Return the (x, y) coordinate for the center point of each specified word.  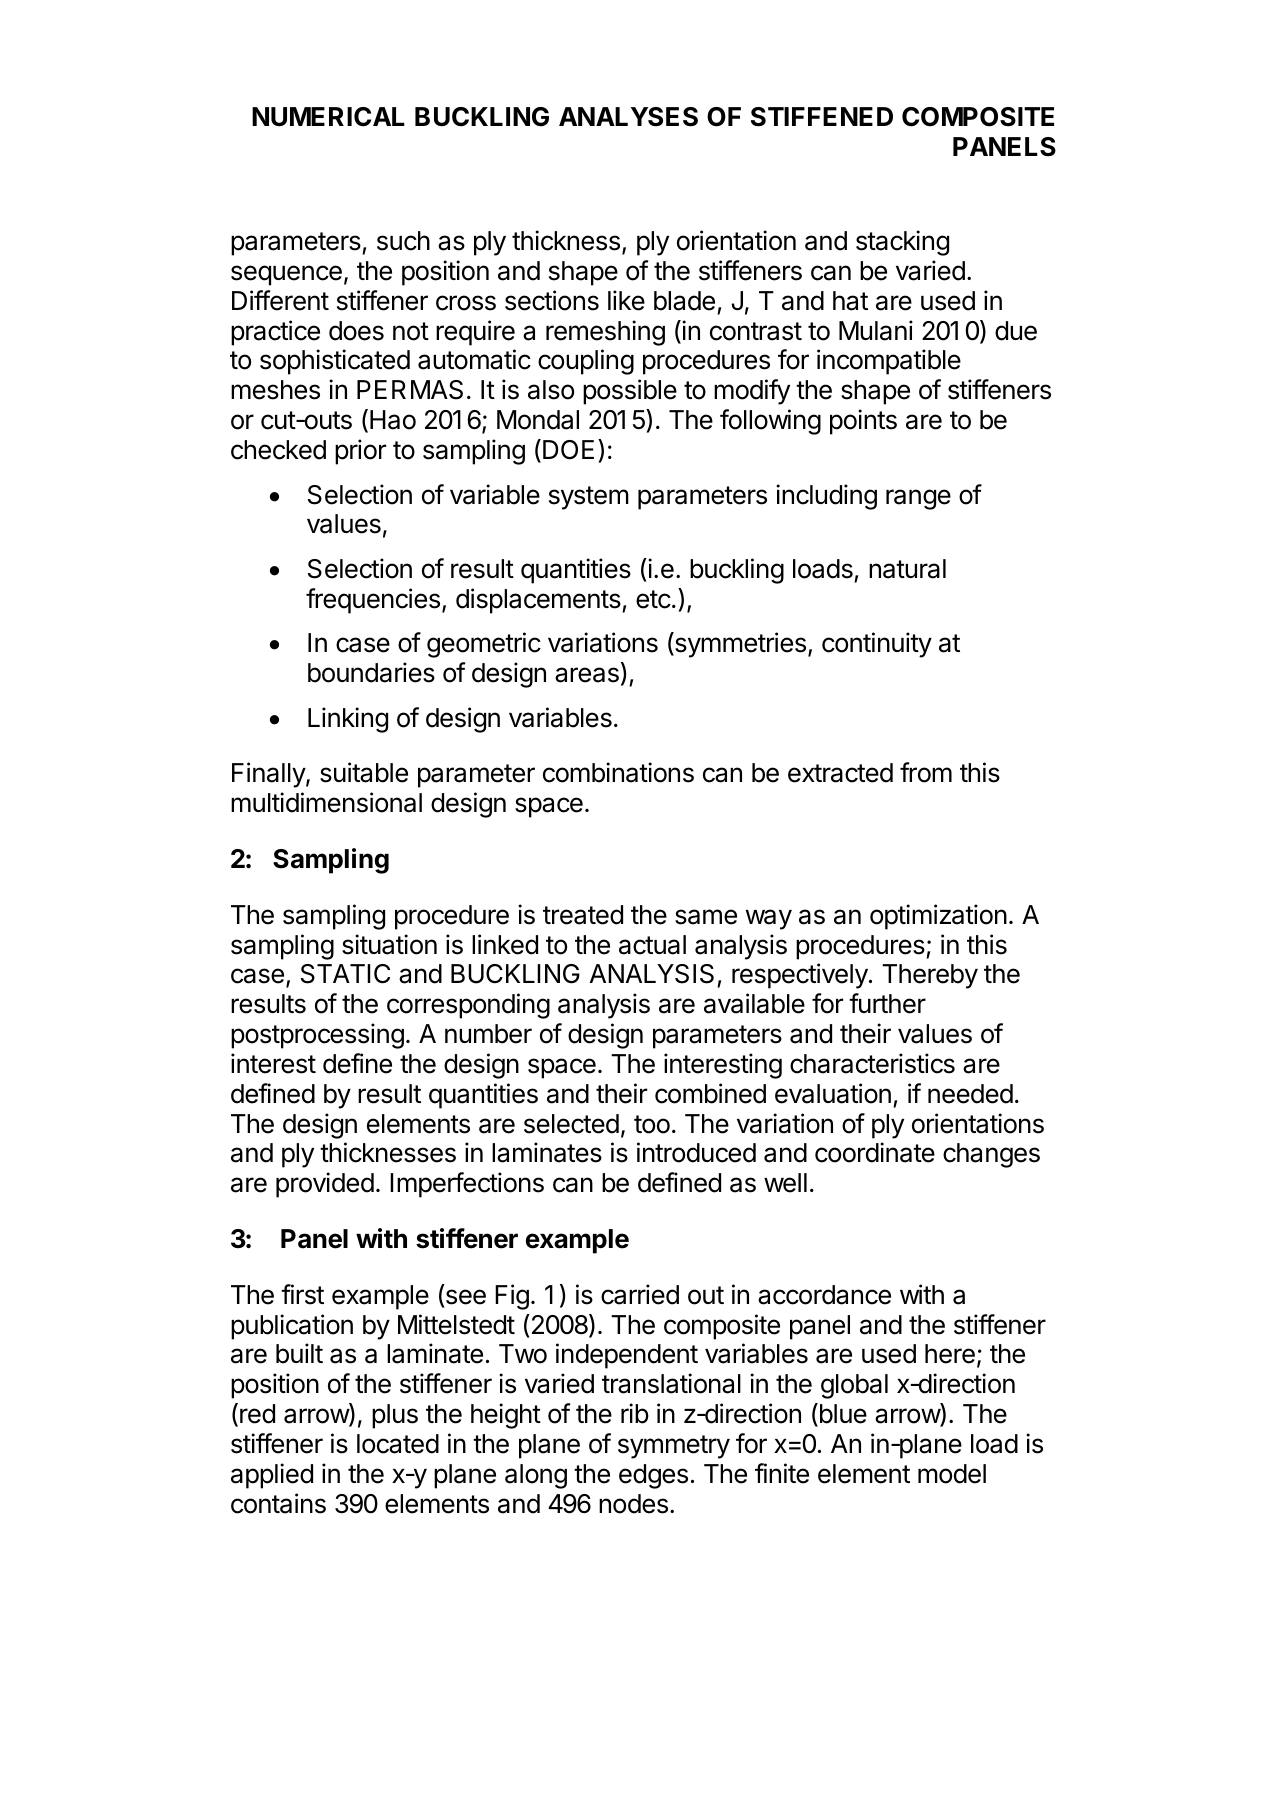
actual (652, 945)
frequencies (373, 601)
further (887, 1003)
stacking (902, 243)
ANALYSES (628, 117)
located (398, 1444)
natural (907, 569)
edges (653, 1476)
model (952, 1474)
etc (653, 599)
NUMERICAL (328, 117)
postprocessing (317, 1036)
